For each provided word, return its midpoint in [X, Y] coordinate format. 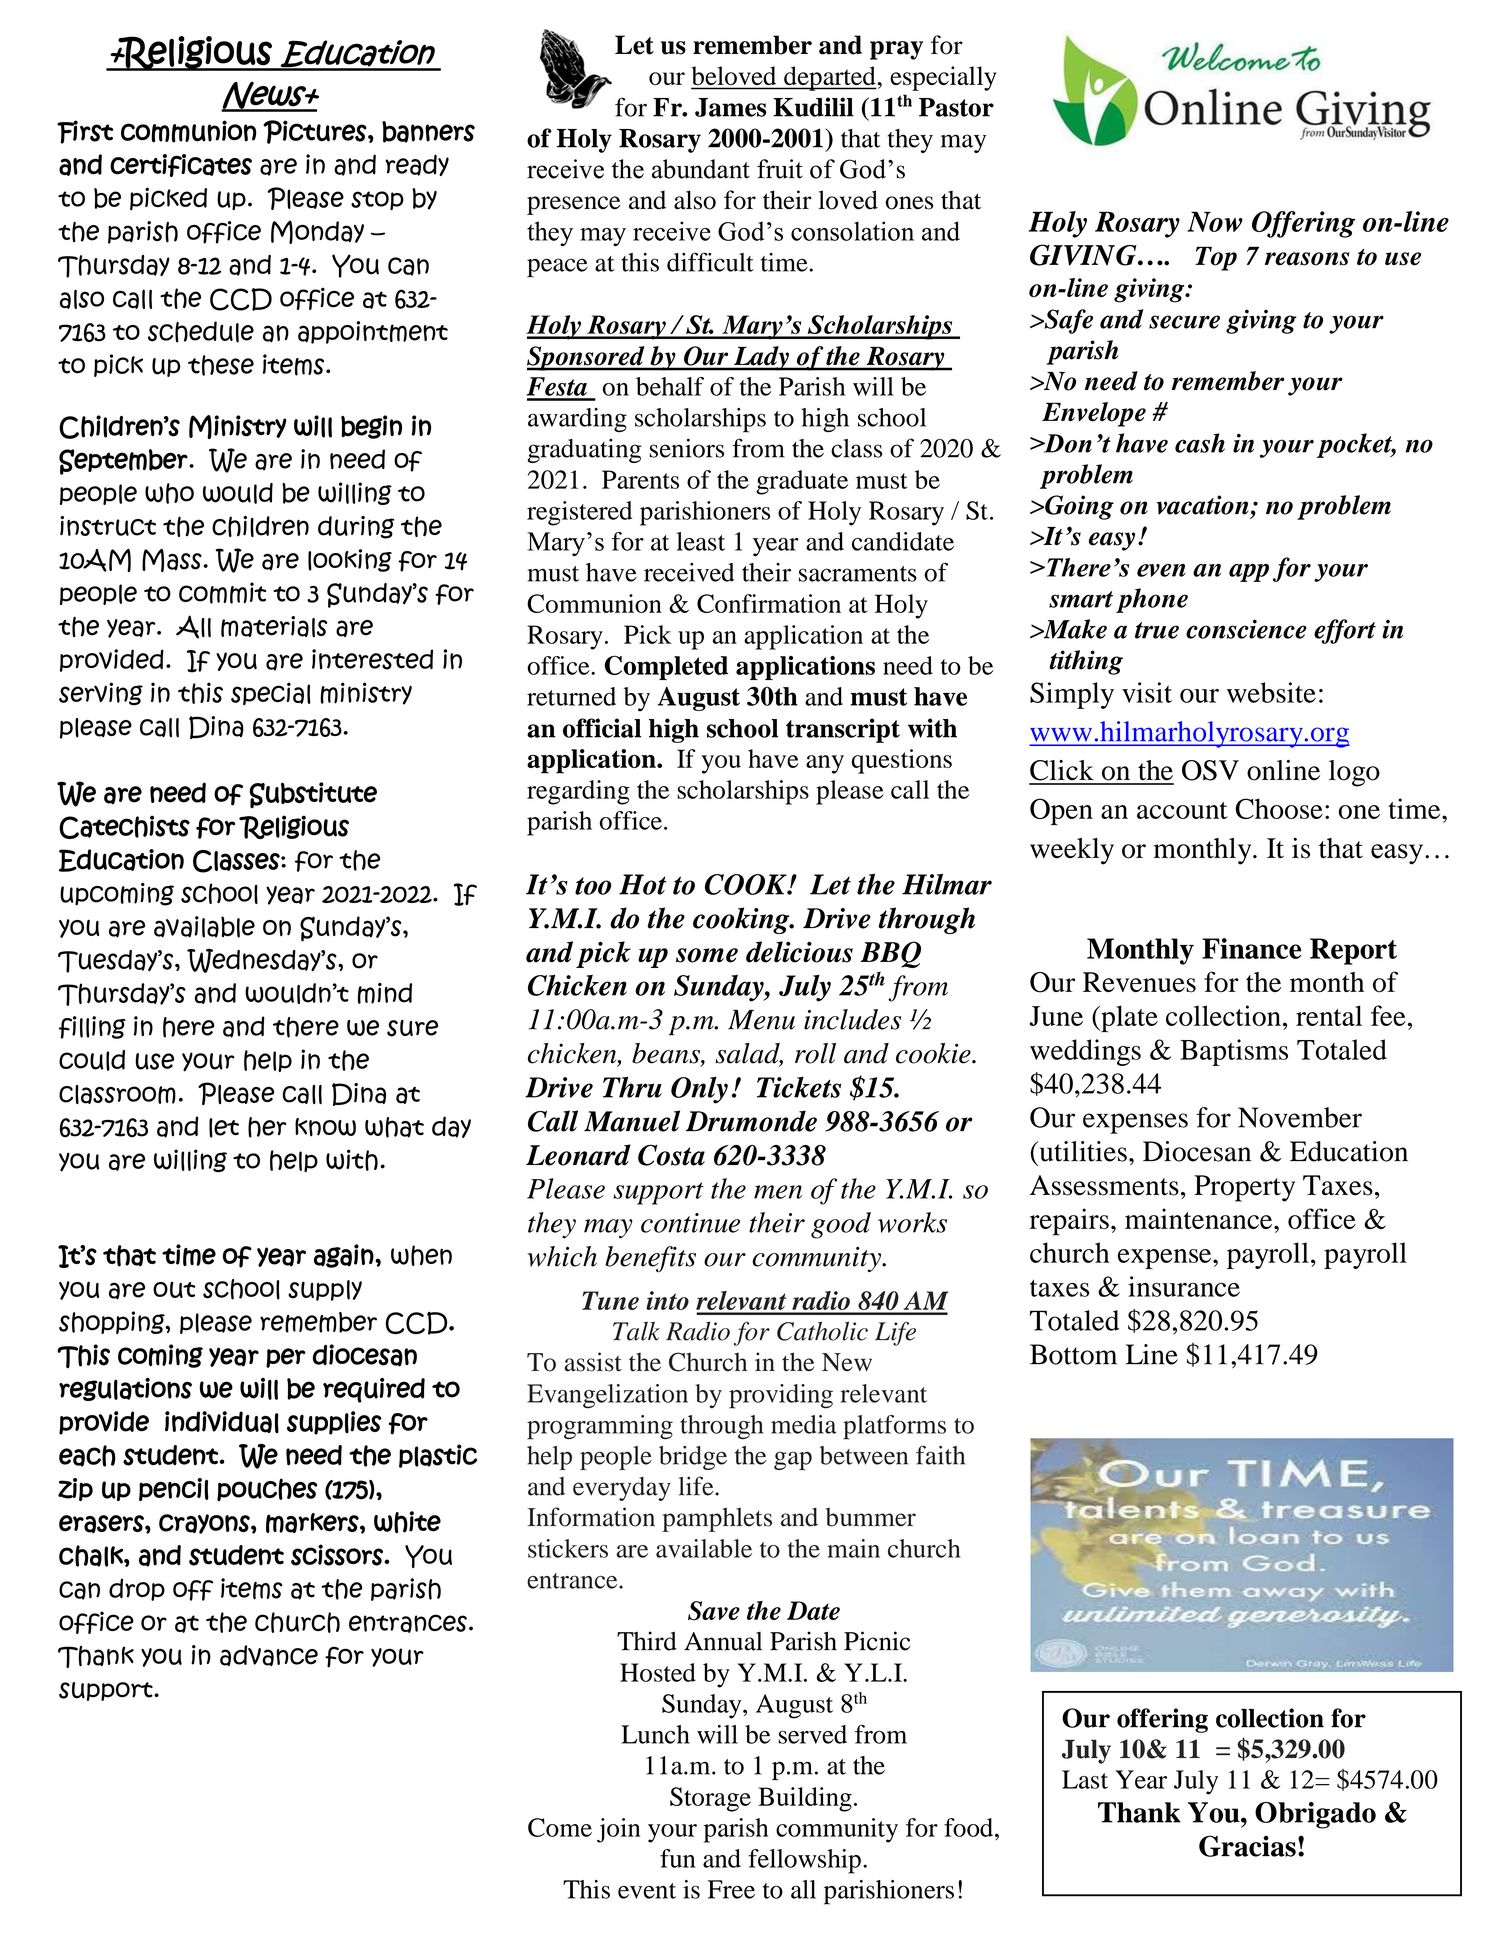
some [707, 955]
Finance [1251, 948]
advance [269, 1655]
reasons [1307, 259]
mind [385, 993]
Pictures [315, 132]
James [730, 107]
